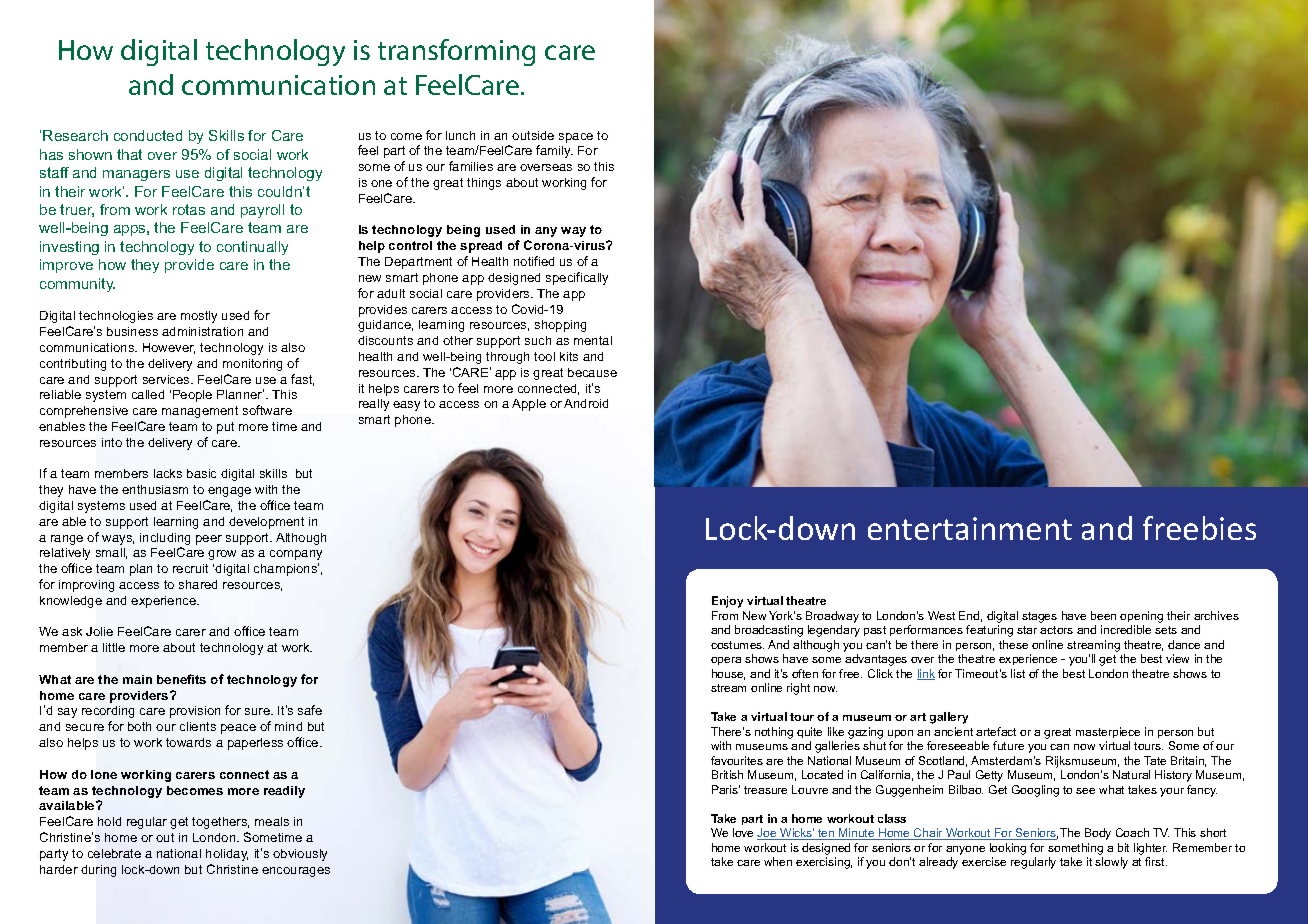 The width and height of the screenshot is (1308, 924). I want to click on entertainment, so click(970, 528).
